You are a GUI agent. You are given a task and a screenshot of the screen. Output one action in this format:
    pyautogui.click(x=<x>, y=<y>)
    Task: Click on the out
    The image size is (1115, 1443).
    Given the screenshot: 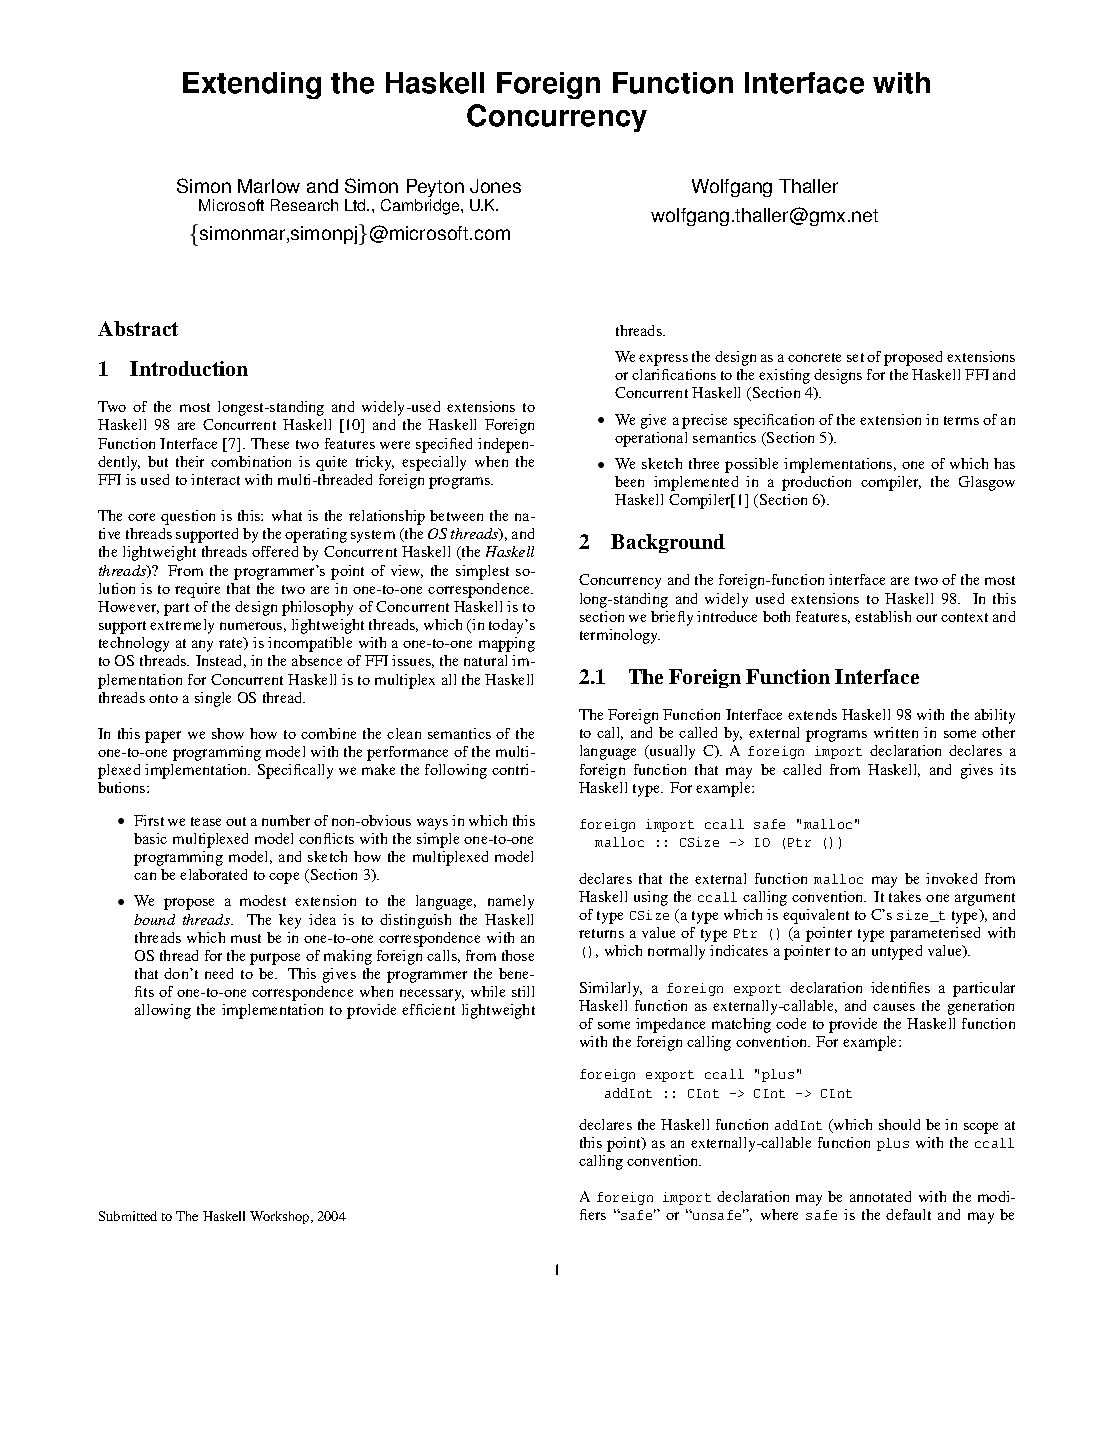 What is the action you would take?
    pyautogui.click(x=236, y=821)
